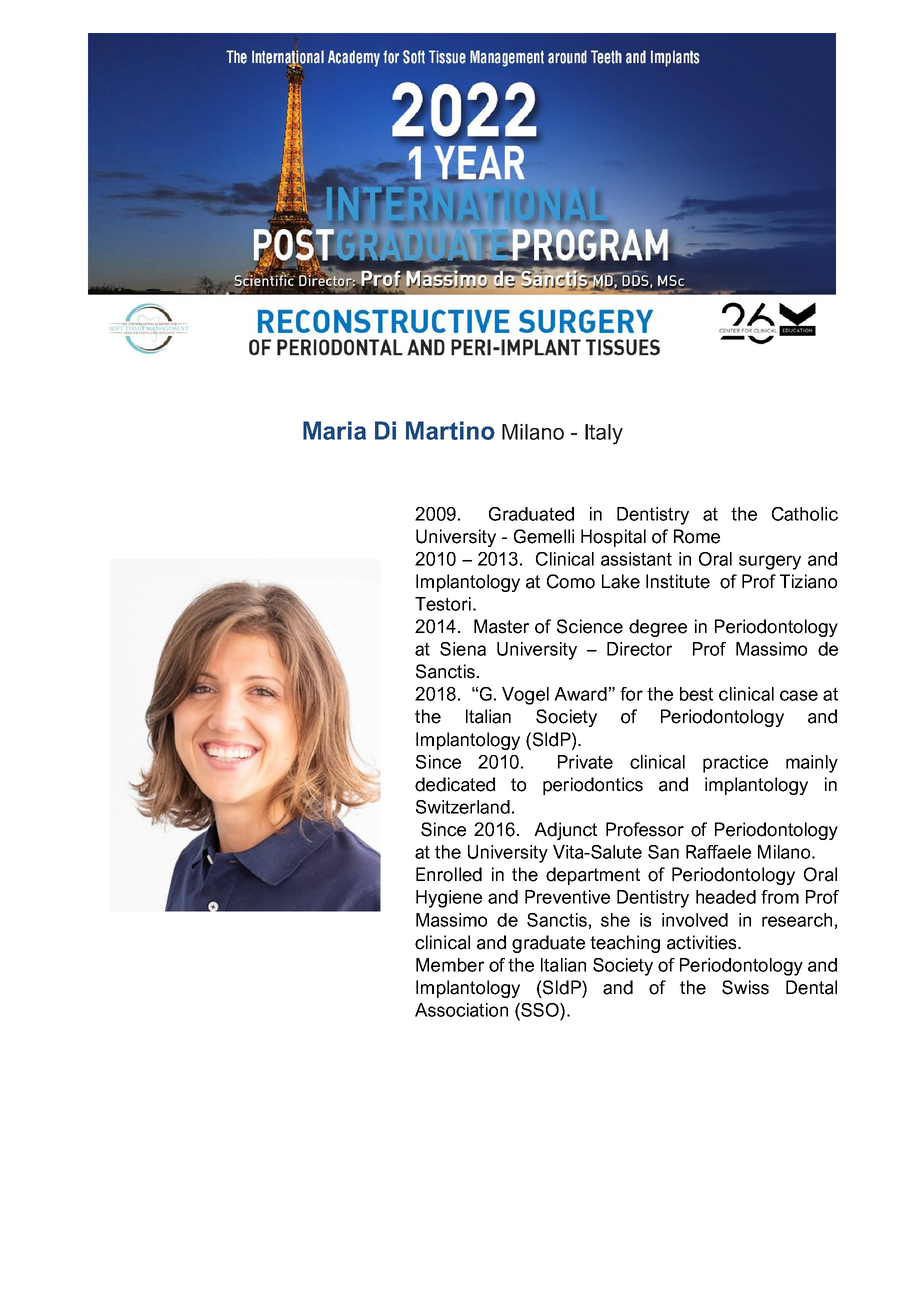 The image size is (924, 1308). What do you see at coordinates (718, 852) in the screenshot?
I see `Raffaele` at bounding box center [718, 852].
